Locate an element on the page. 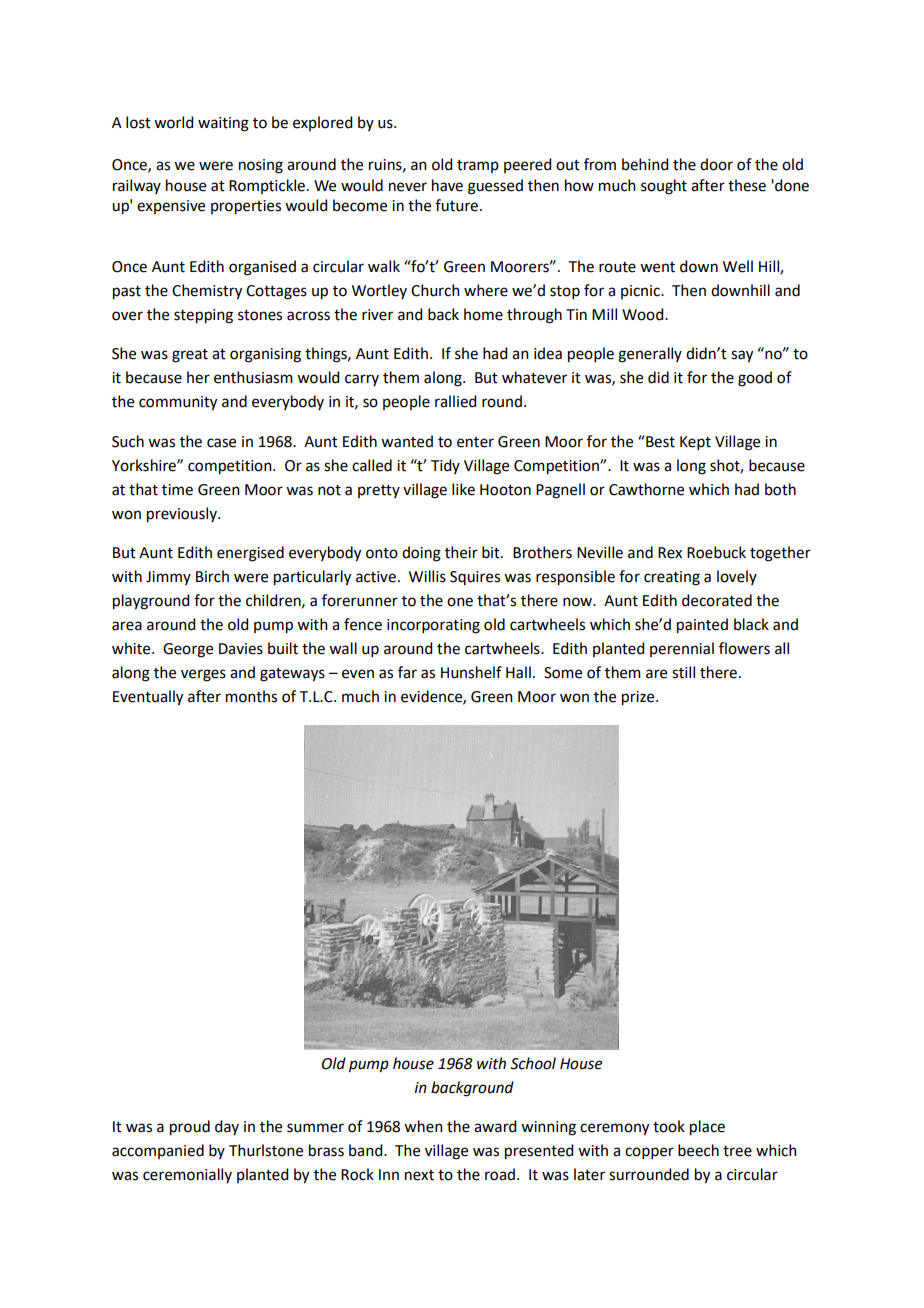  beech is located at coordinates (698, 1150).
